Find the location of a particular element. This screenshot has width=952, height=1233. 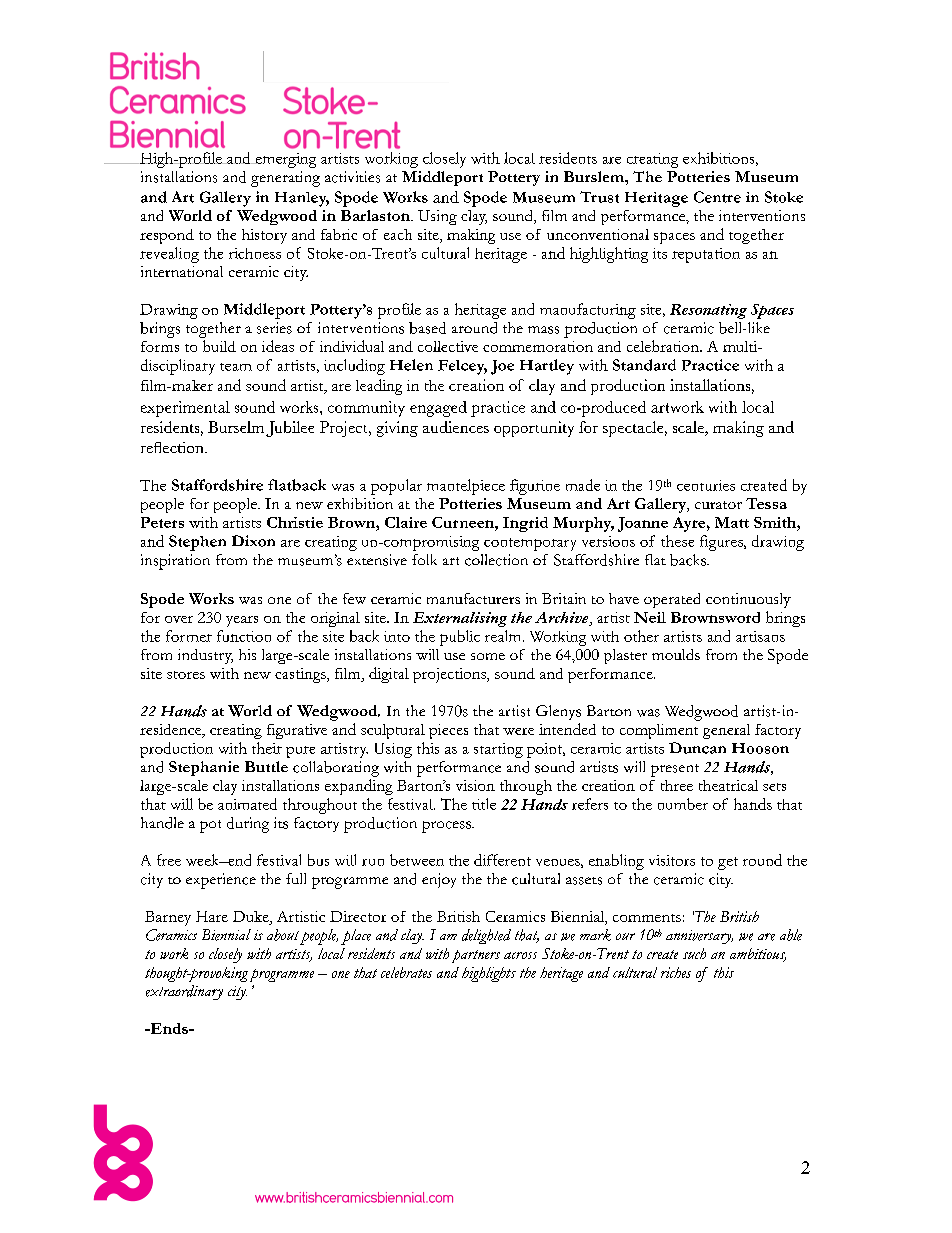

partners is located at coordinates (476, 956).
